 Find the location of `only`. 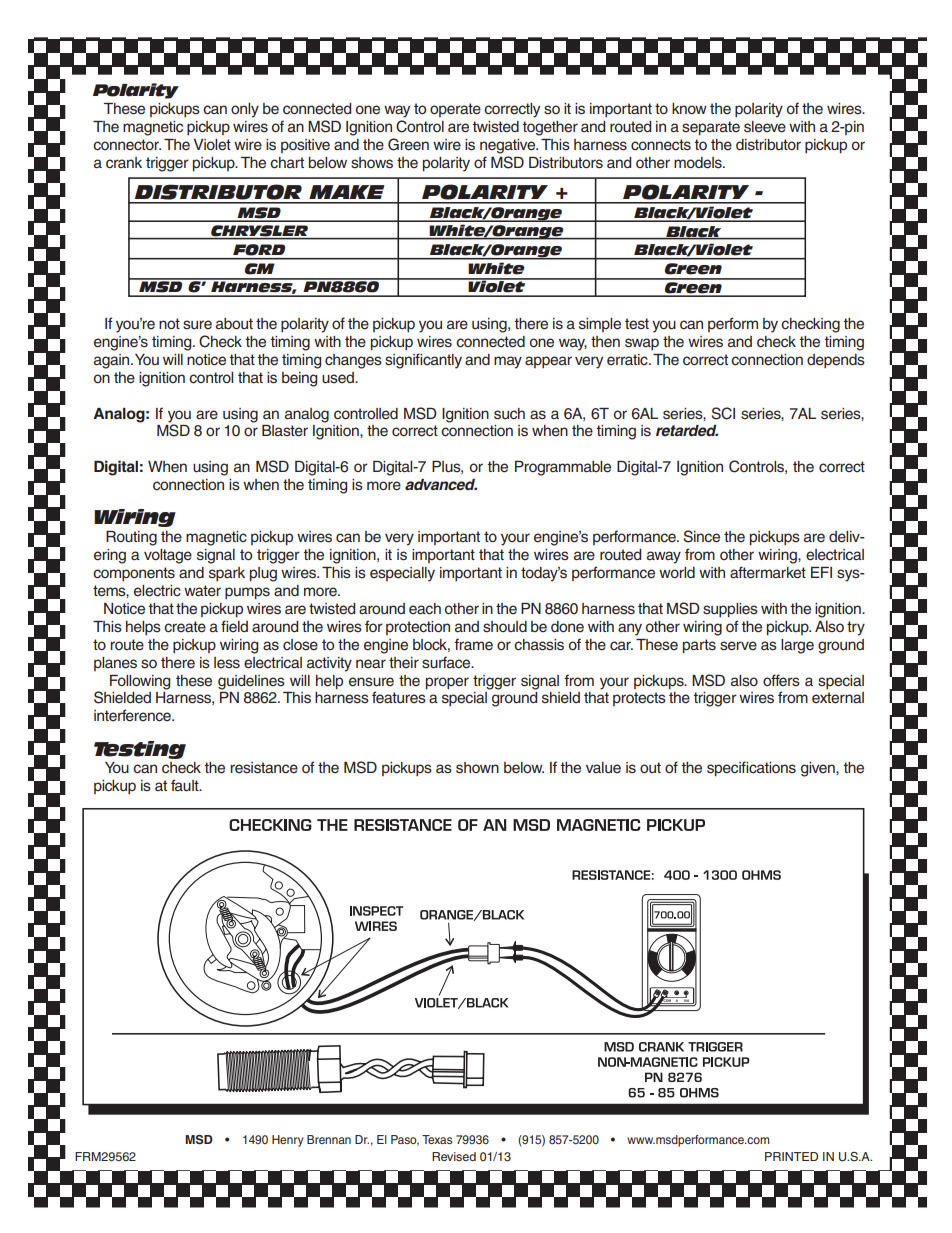

only is located at coordinates (245, 110).
